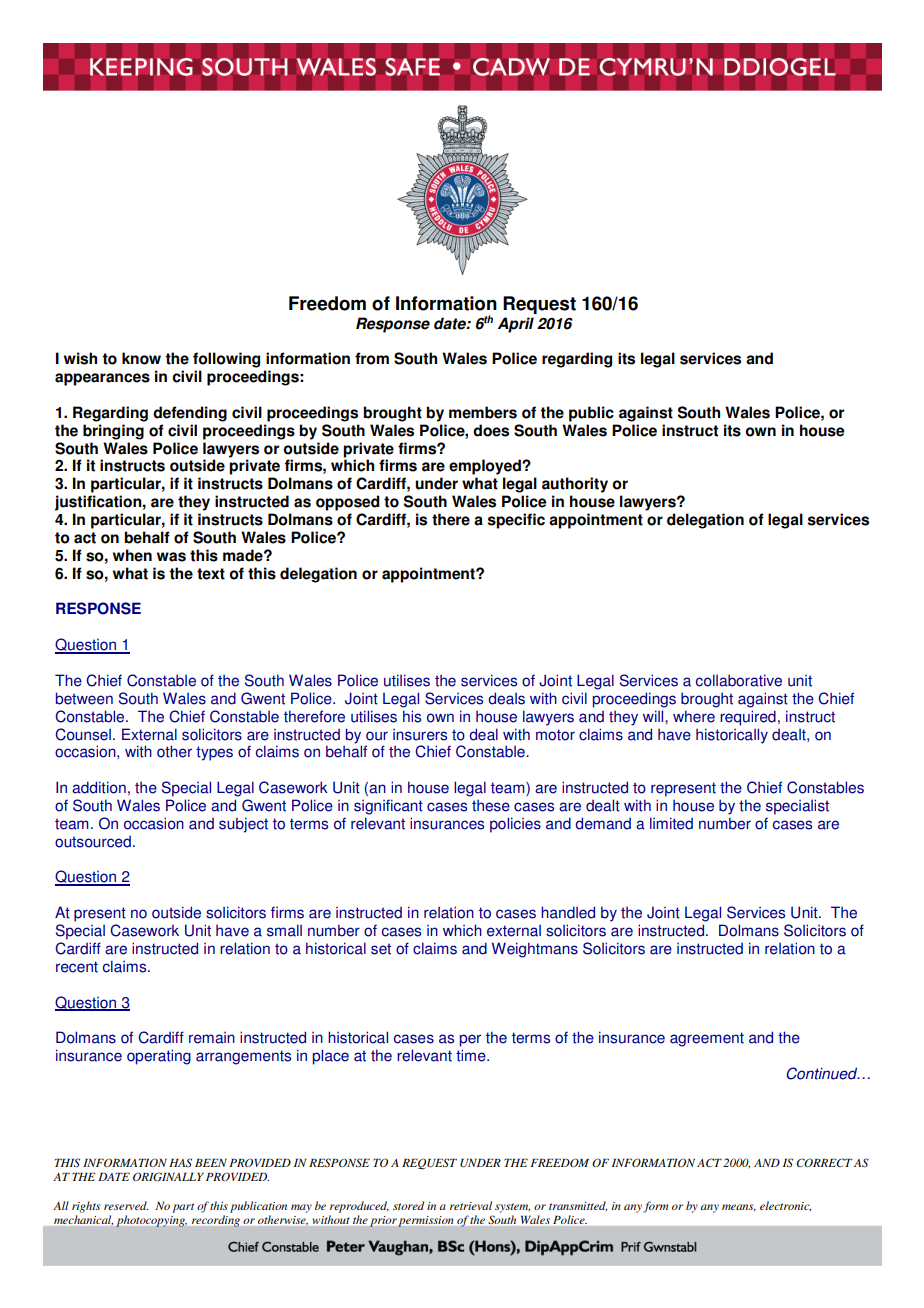 The image size is (924, 1308). I want to click on means, so click(739, 1207).
